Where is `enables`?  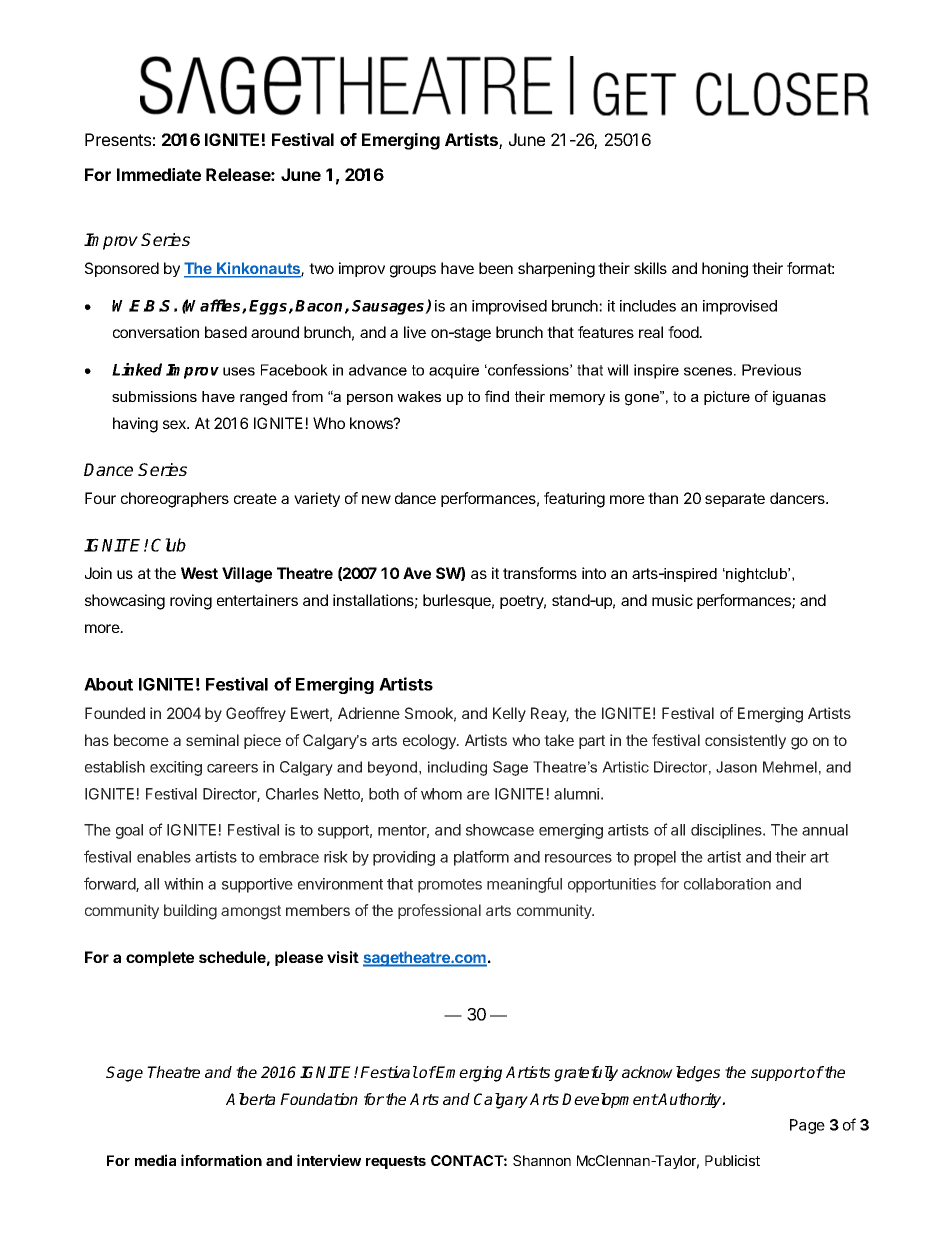
enables is located at coordinates (164, 857).
